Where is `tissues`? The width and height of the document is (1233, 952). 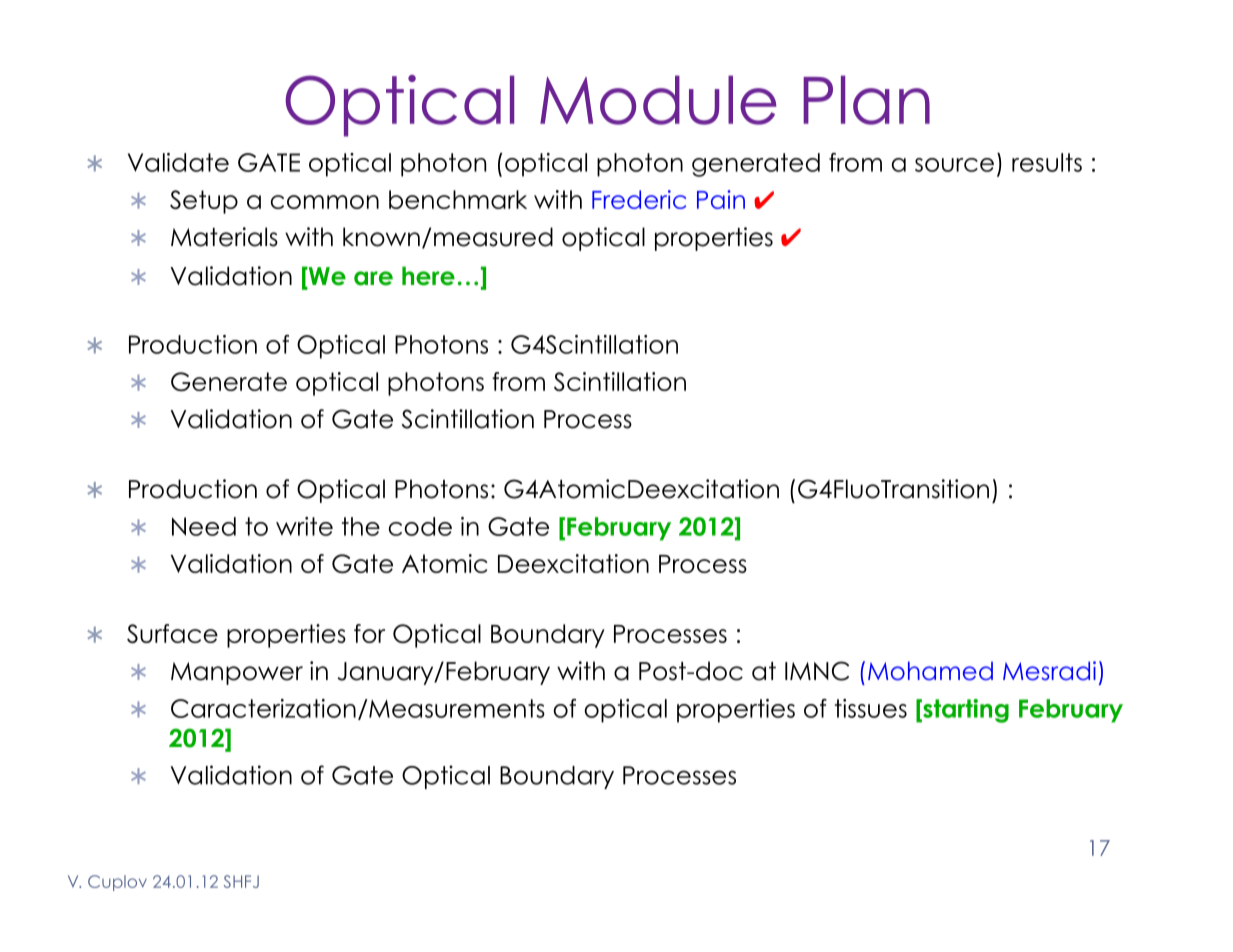 tissues is located at coordinates (871, 708).
